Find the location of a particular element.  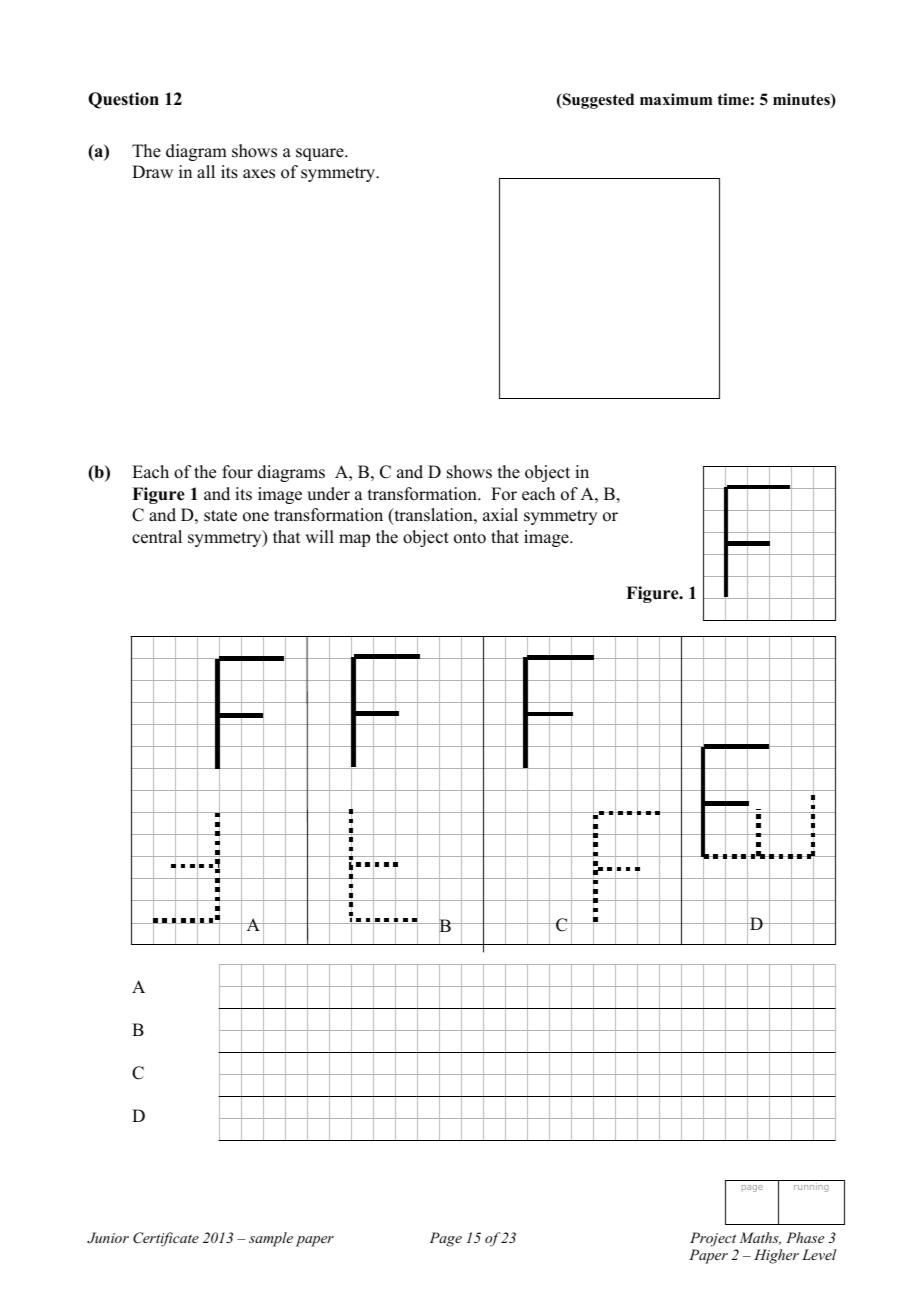

maximum is located at coordinates (676, 99).
